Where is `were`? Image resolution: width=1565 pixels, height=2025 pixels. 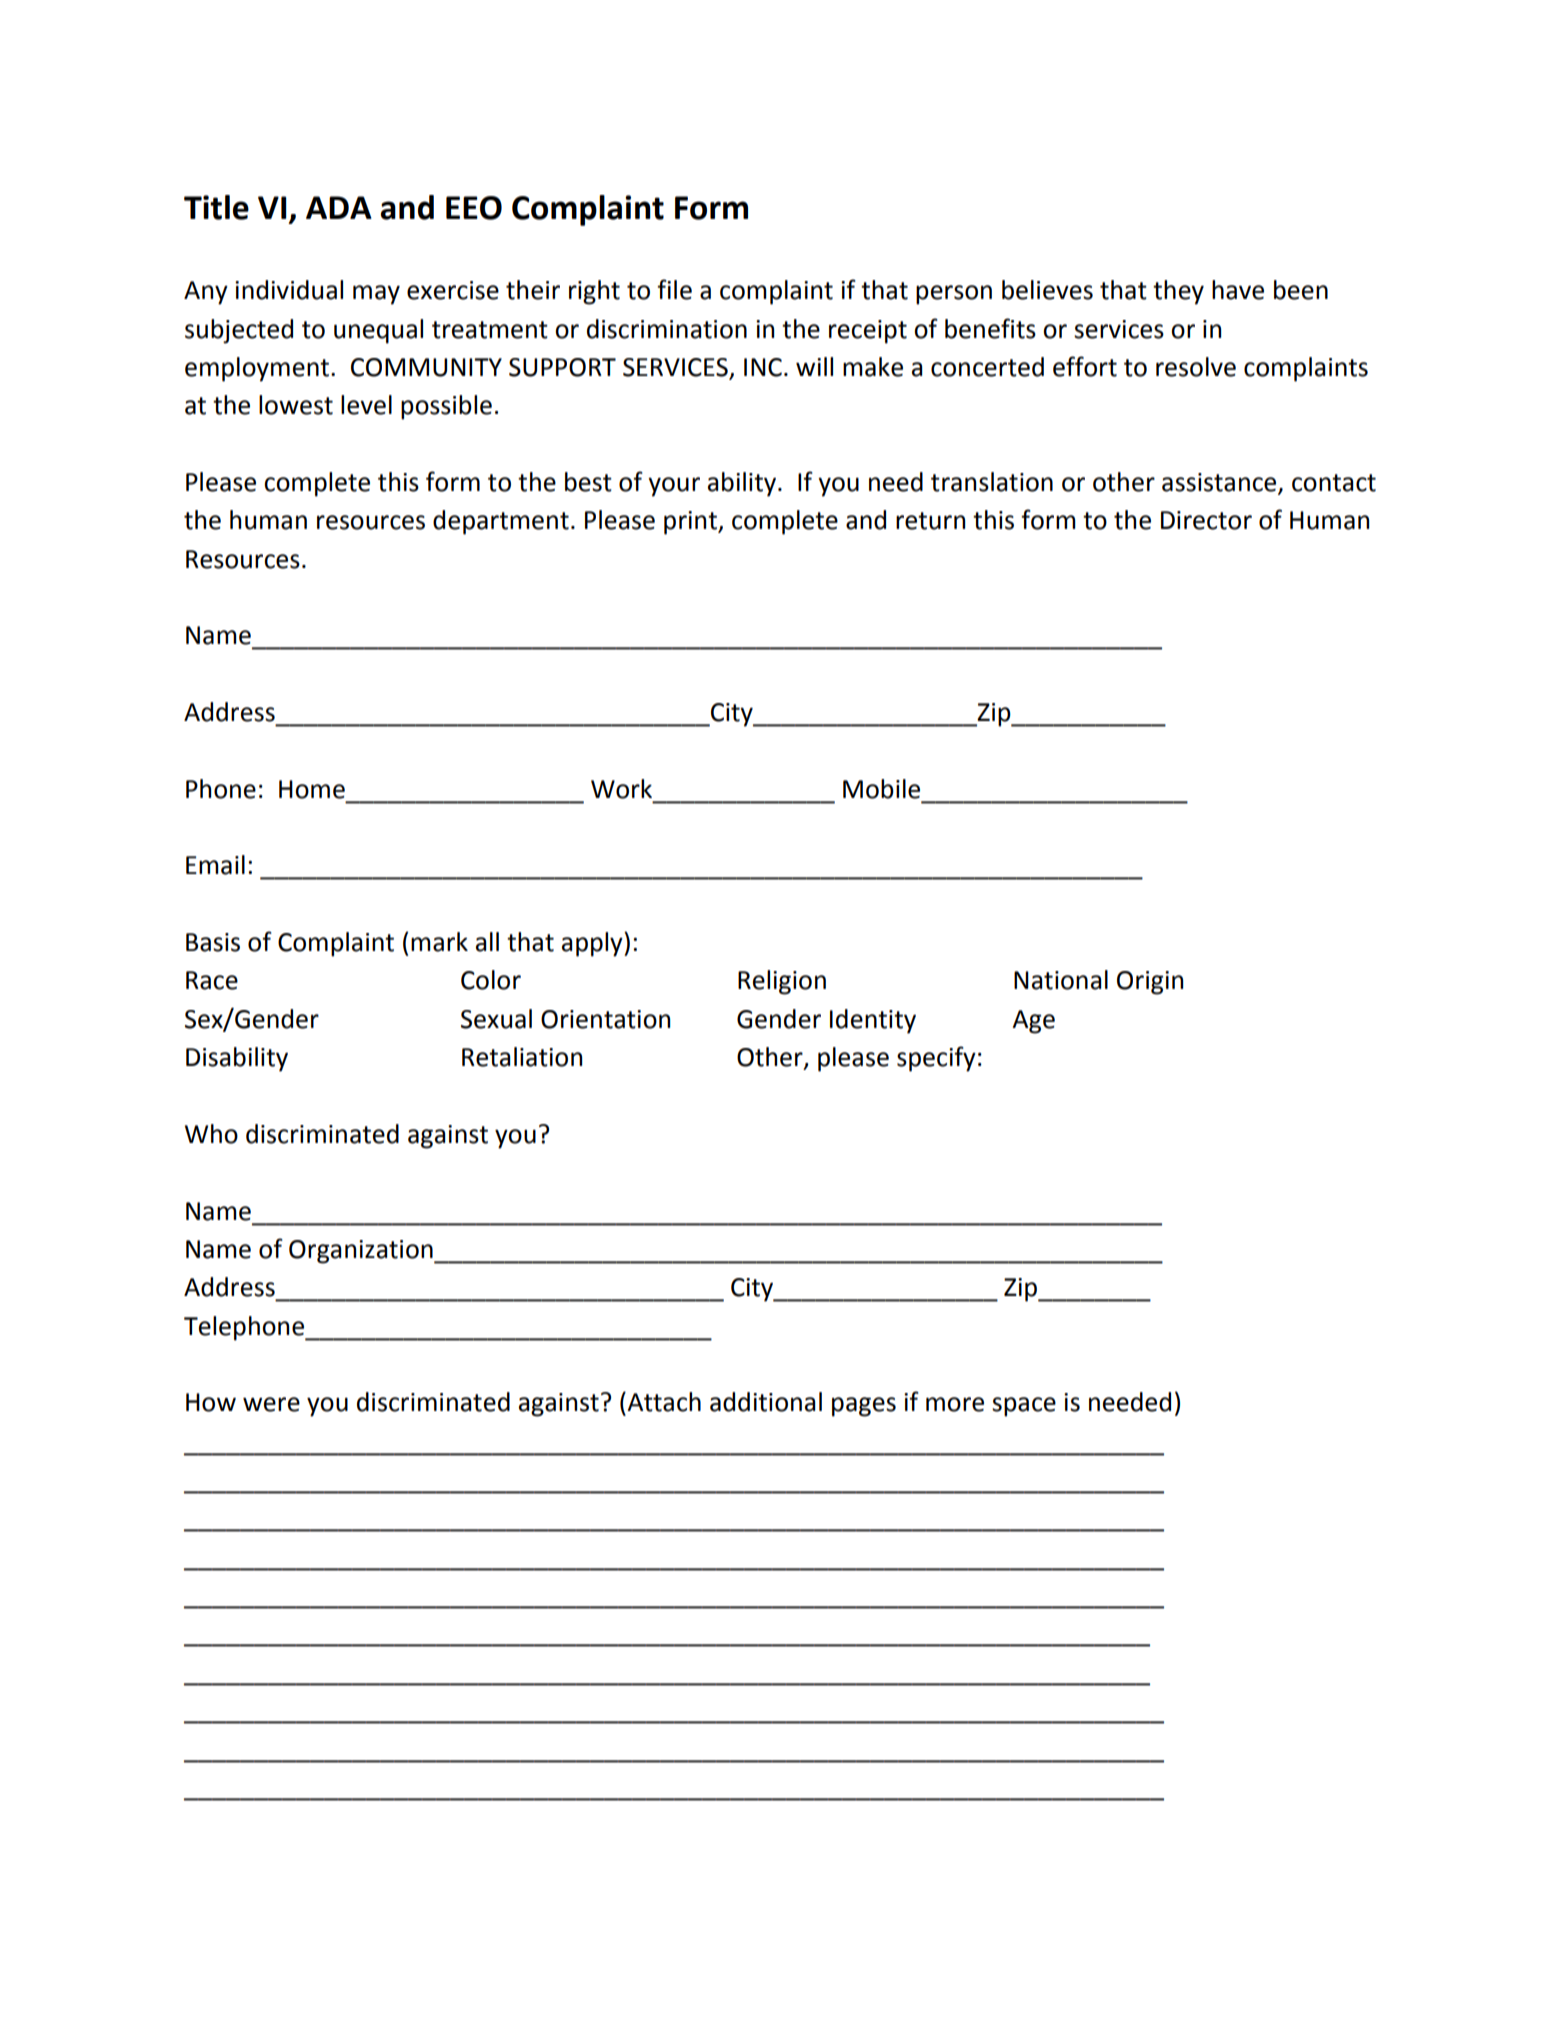 were is located at coordinates (271, 1404).
